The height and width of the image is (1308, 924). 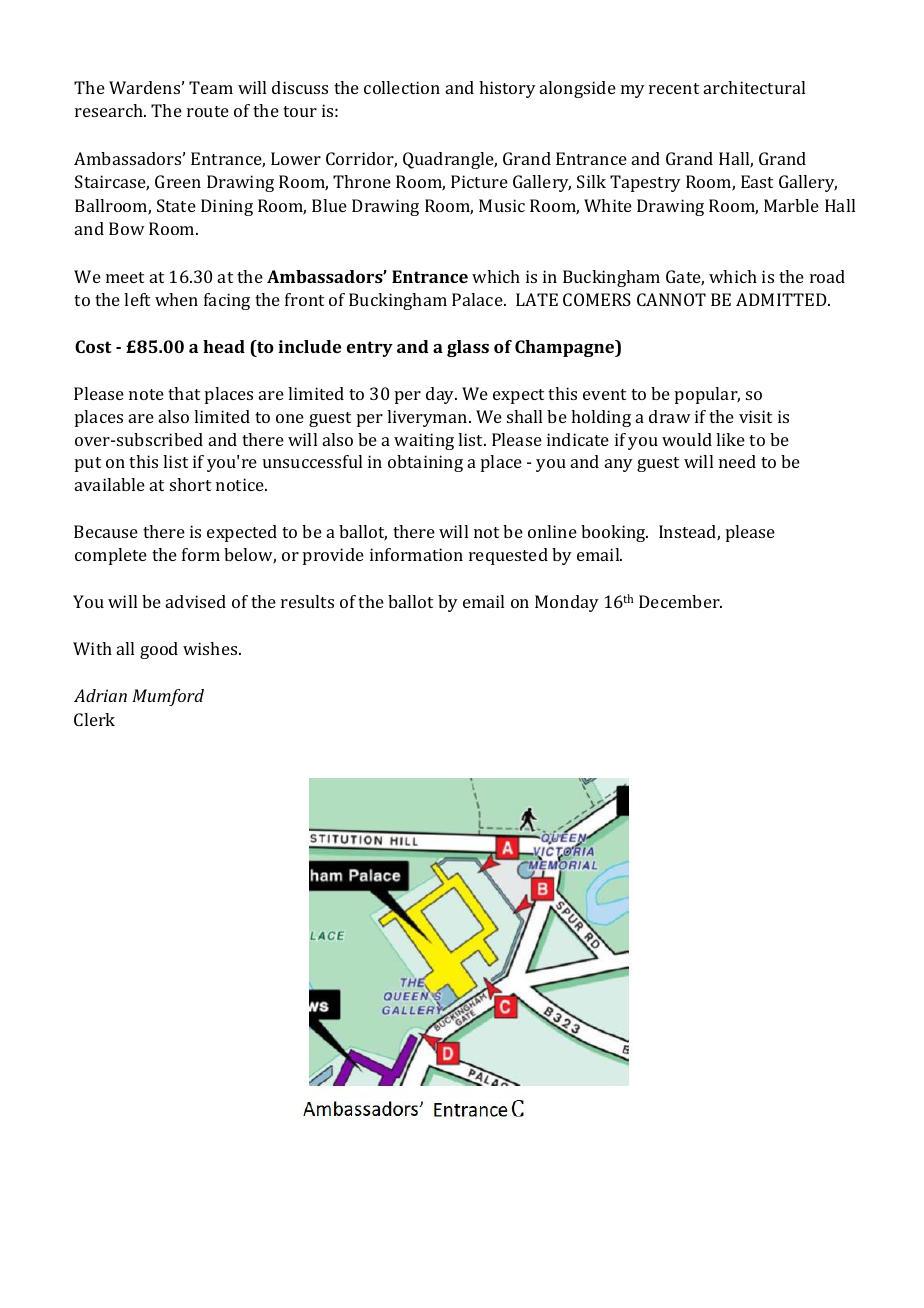 What do you see at coordinates (507, 89) in the image?
I see `history` at bounding box center [507, 89].
